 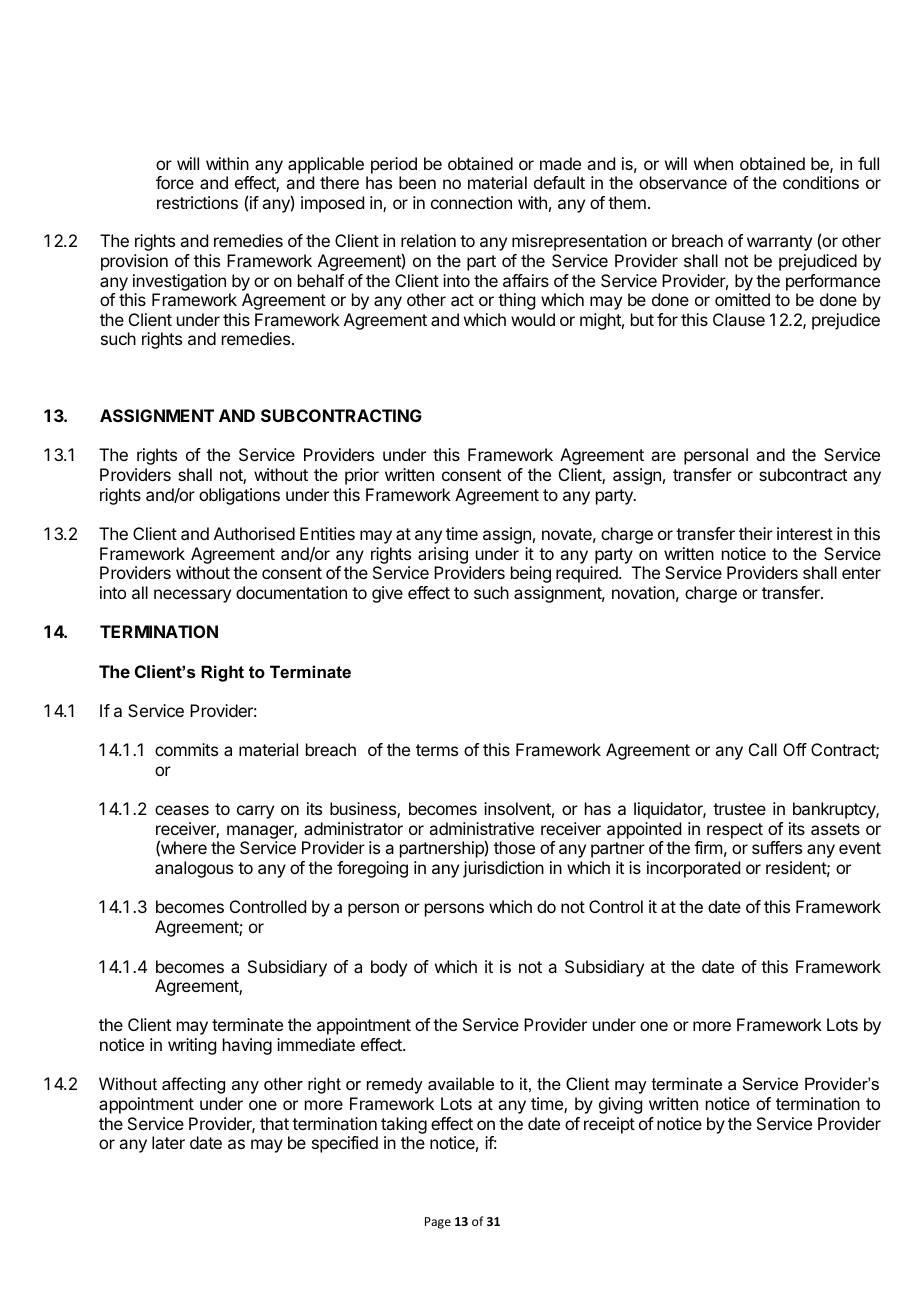 I want to click on conditions, so click(x=821, y=182).
